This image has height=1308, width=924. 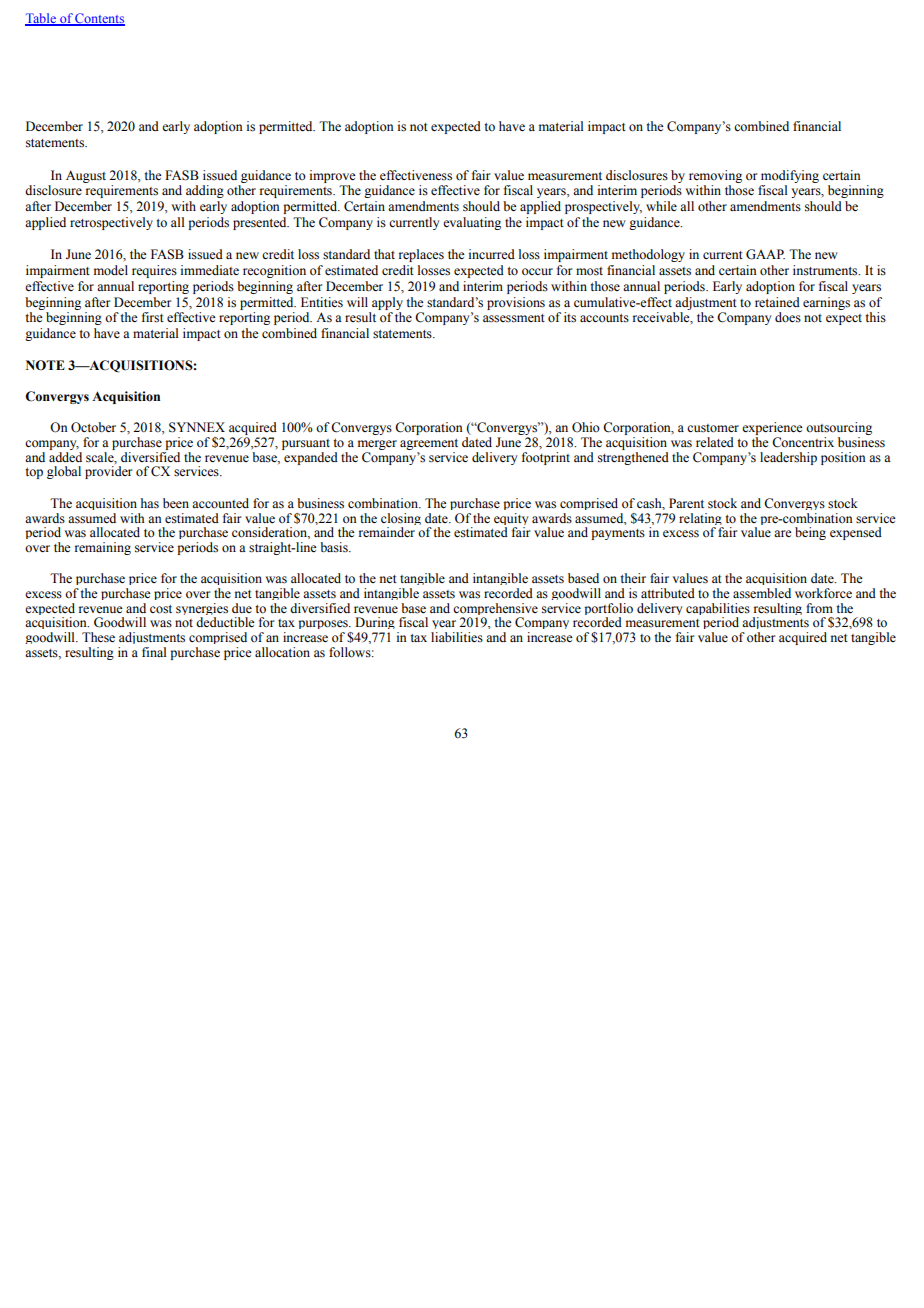 What do you see at coordinates (790, 176) in the image?
I see `modifying` at bounding box center [790, 176].
